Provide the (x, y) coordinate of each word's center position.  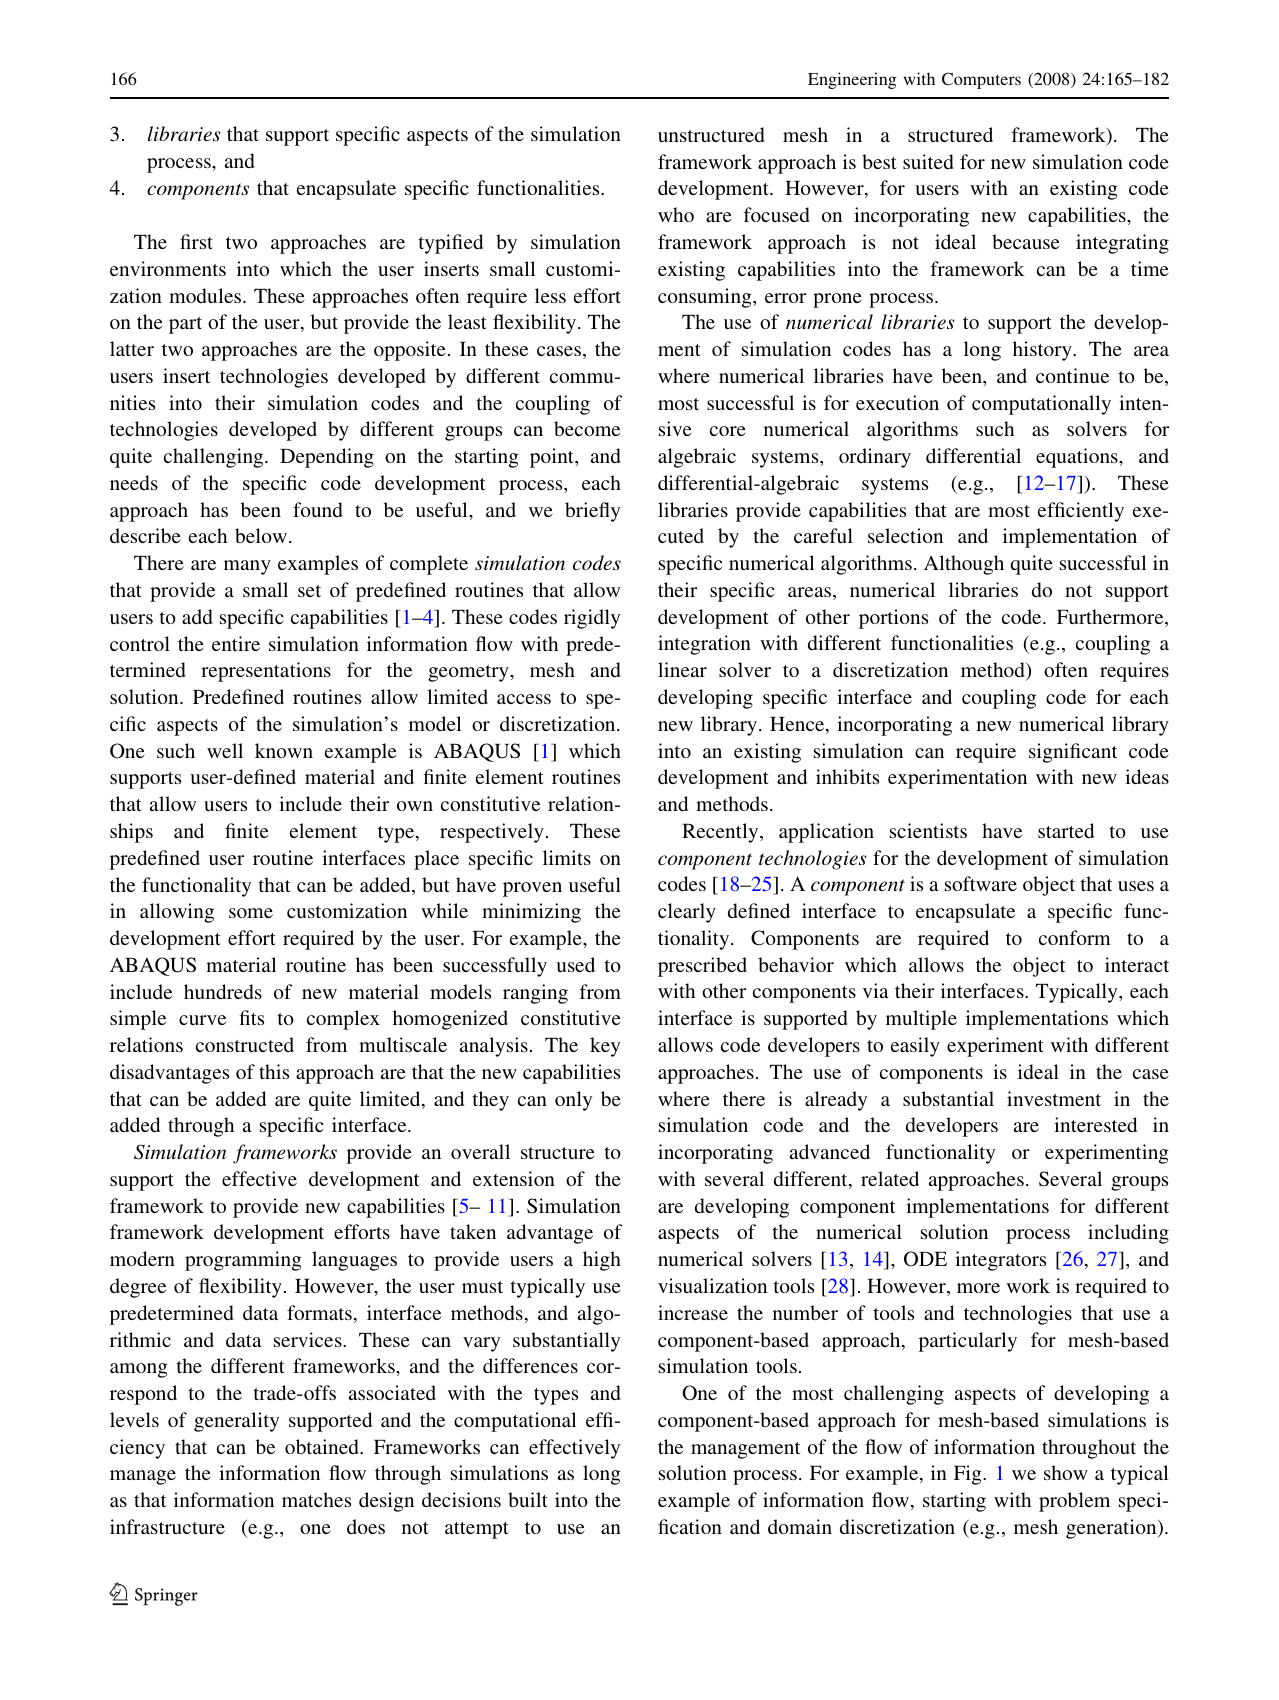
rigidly (592, 619)
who (676, 214)
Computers (981, 80)
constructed (245, 1044)
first (196, 241)
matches (316, 1499)
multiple (921, 1020)
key (605, 1047)
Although (964, 565)
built (528, 1499)
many (247, 567)
